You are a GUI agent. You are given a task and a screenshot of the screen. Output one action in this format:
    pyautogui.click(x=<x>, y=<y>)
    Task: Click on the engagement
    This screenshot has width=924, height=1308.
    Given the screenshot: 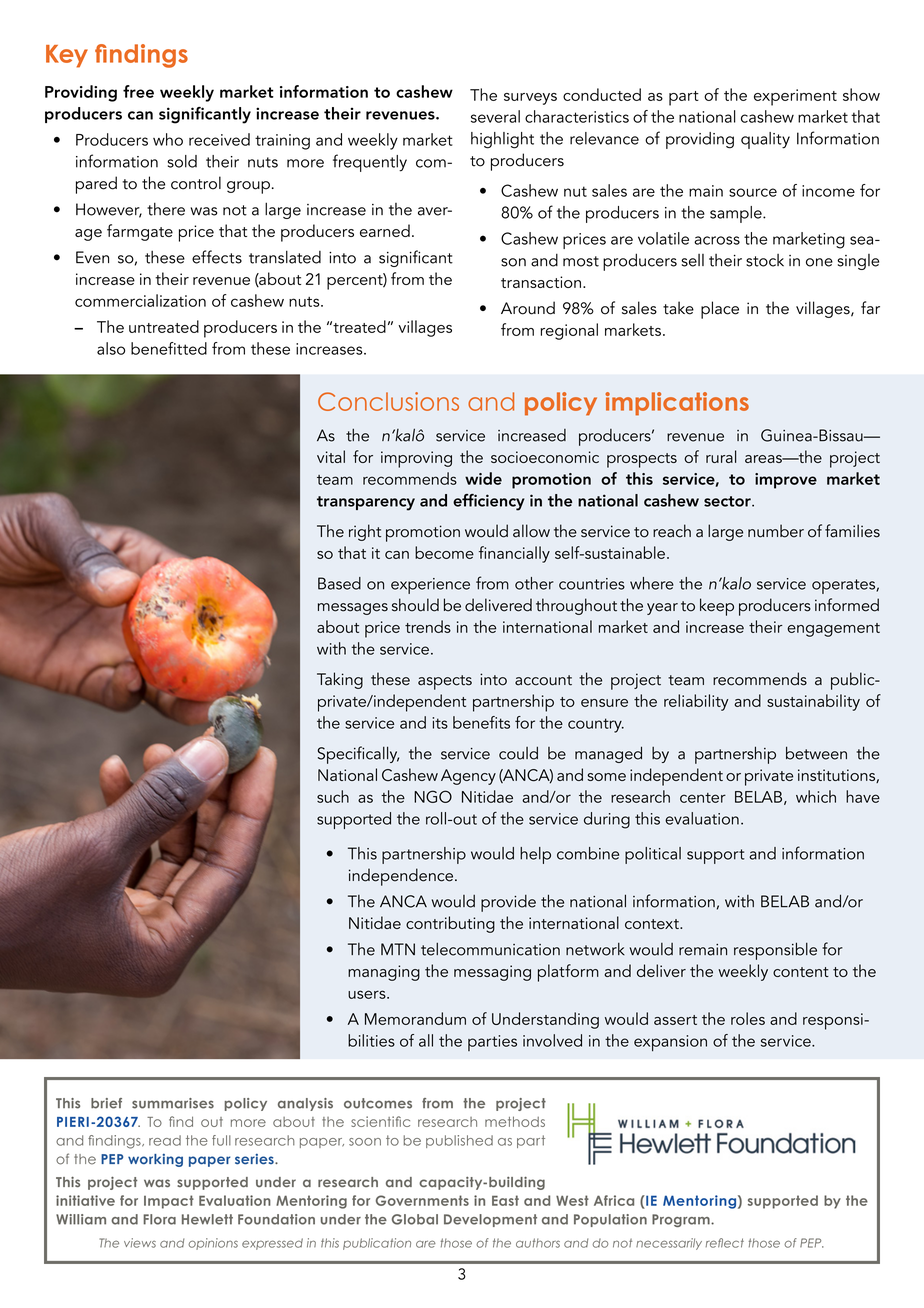 What is the action you would take?
    pyautogui.click(x=833, y=630)
